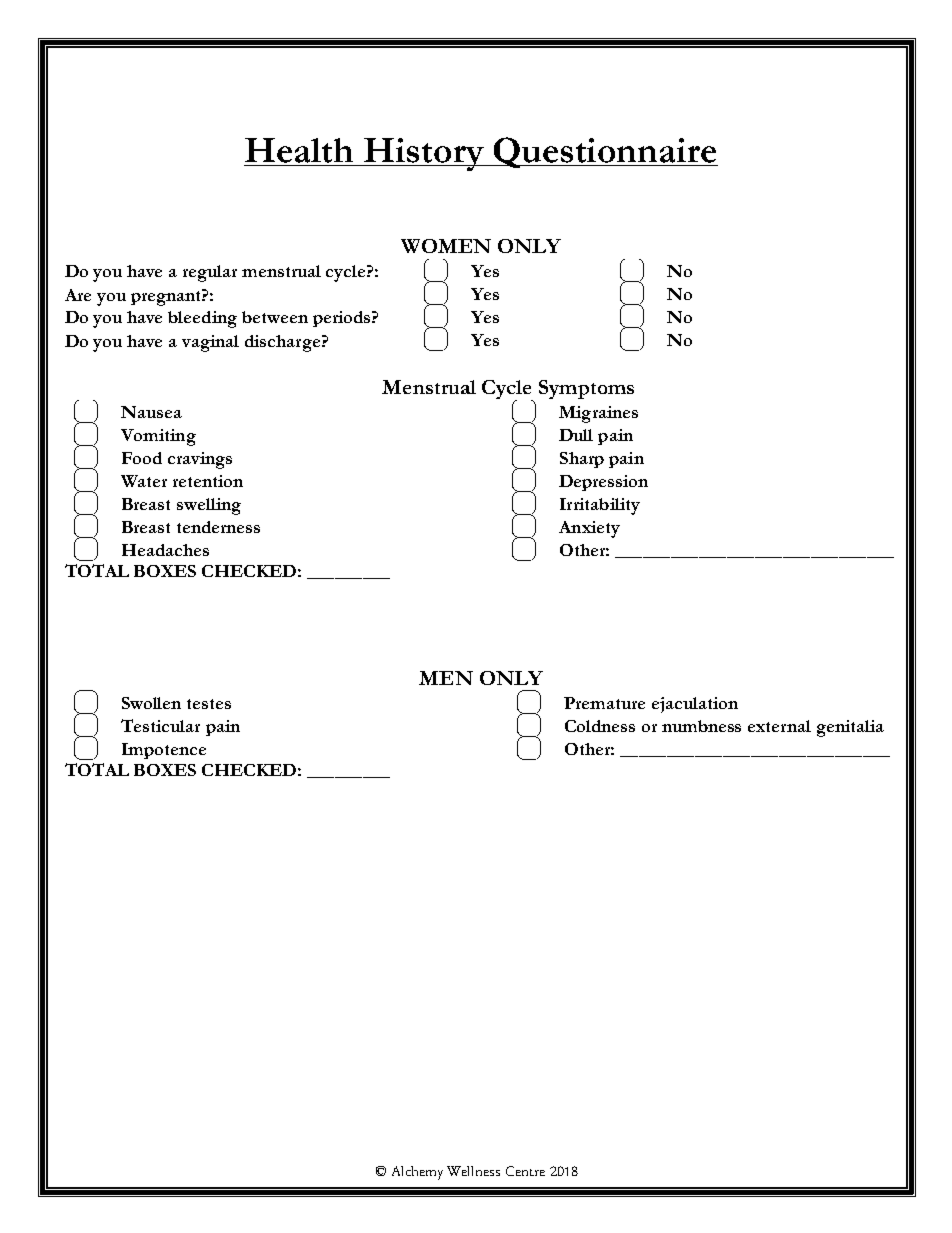 The image size is (952, 1233). What do you see at coordinates (598, 414) in the screenshot?
I see `Migraines` at bounding box center [598, 414].
